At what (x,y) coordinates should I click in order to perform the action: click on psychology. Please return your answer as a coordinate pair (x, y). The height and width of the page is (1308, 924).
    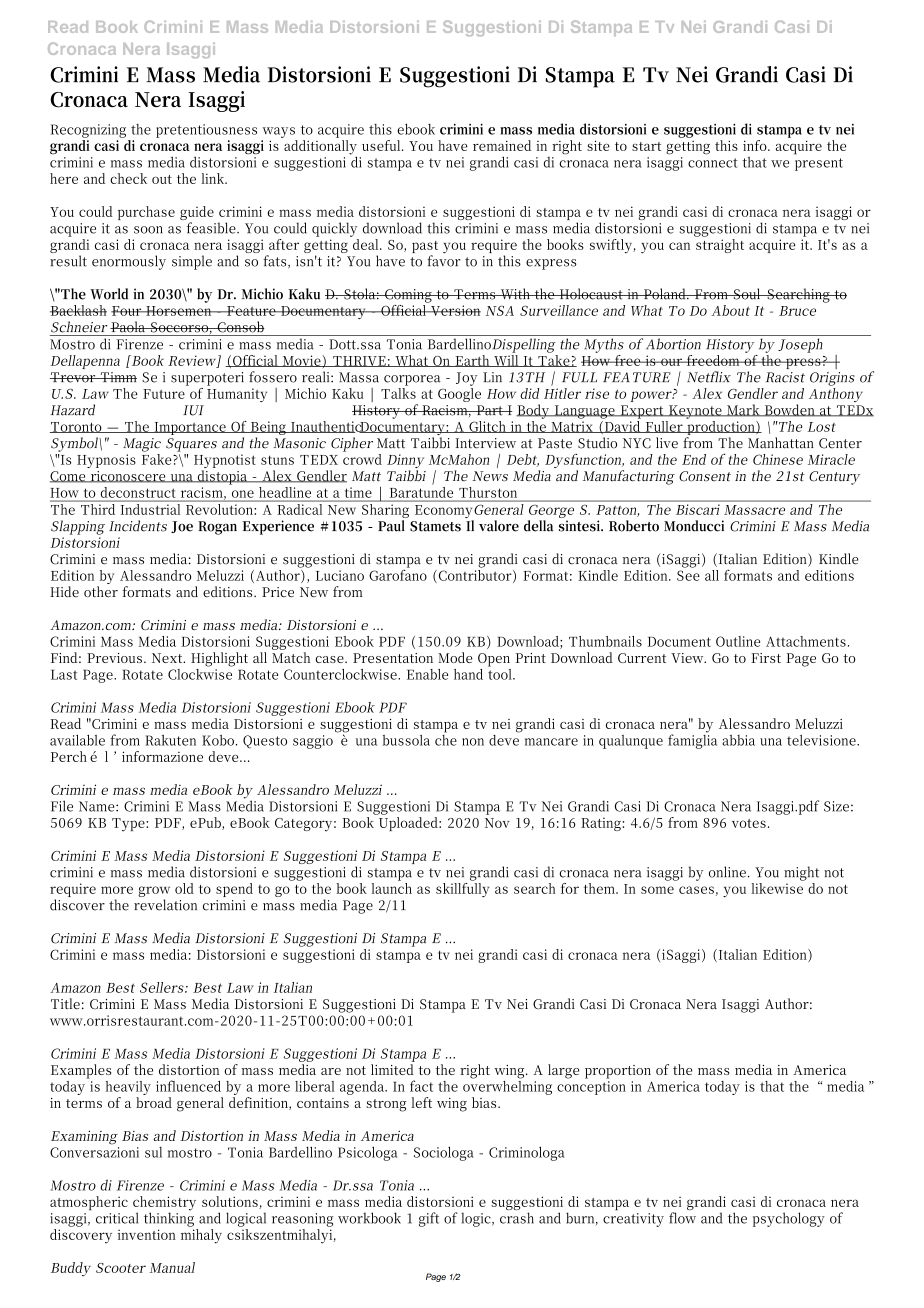
    Looking at the image, I should click on (789, 1219).
